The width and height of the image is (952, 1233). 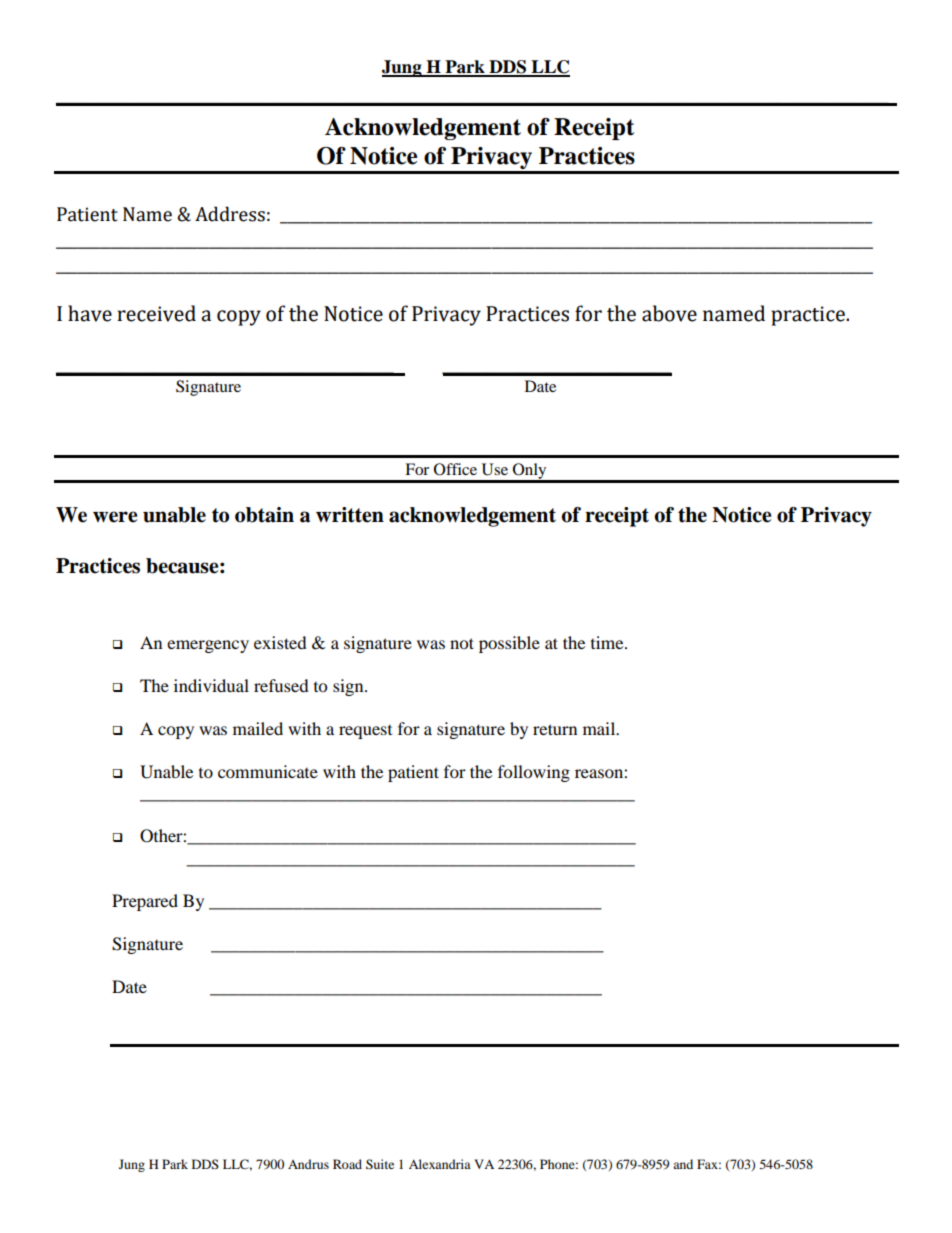 What do you see at coordinates (230, 214) in the image?
I see `Address` at bounding box center [230, 214].
